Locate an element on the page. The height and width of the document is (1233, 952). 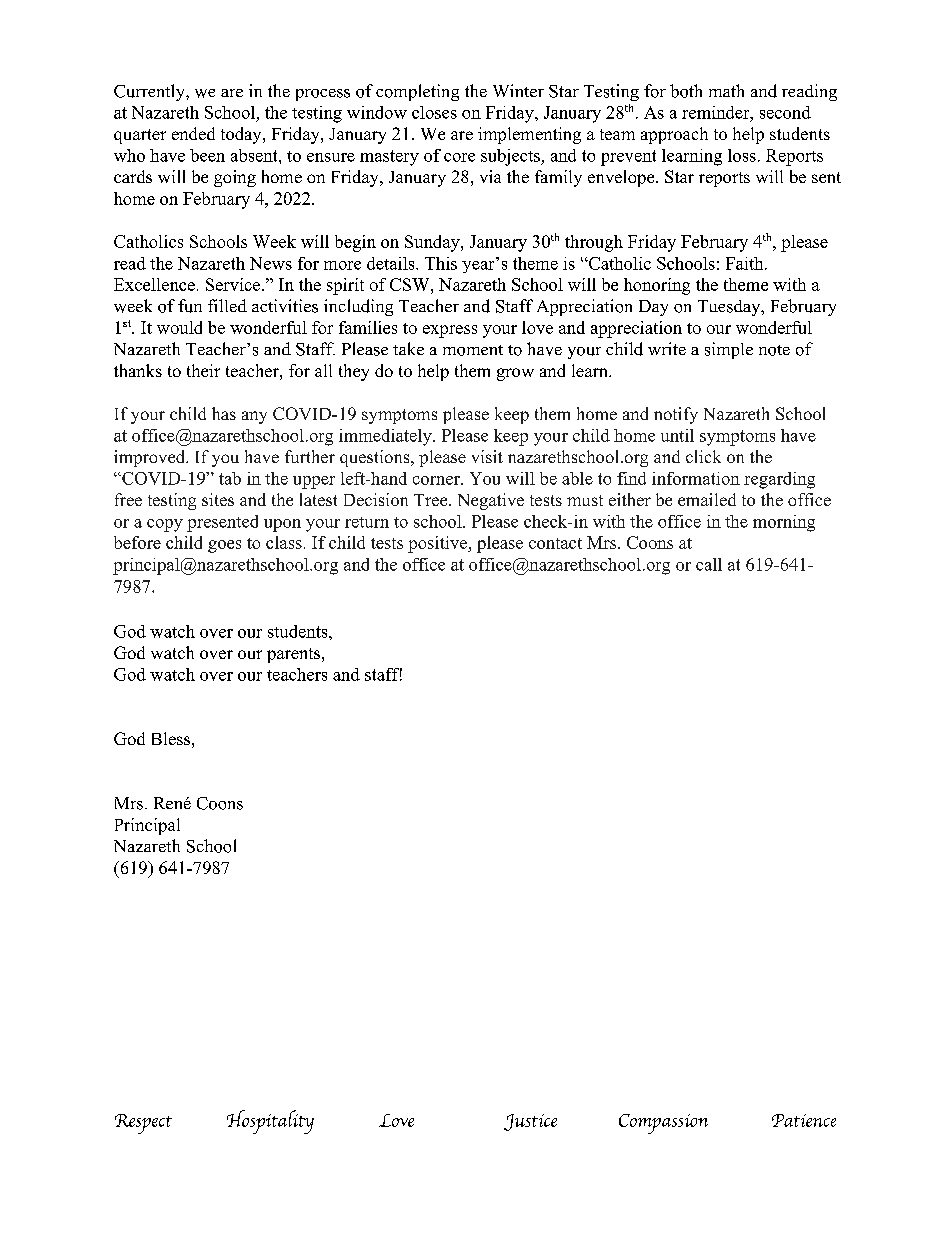
Respect is located at coordinates (143, 1124).
